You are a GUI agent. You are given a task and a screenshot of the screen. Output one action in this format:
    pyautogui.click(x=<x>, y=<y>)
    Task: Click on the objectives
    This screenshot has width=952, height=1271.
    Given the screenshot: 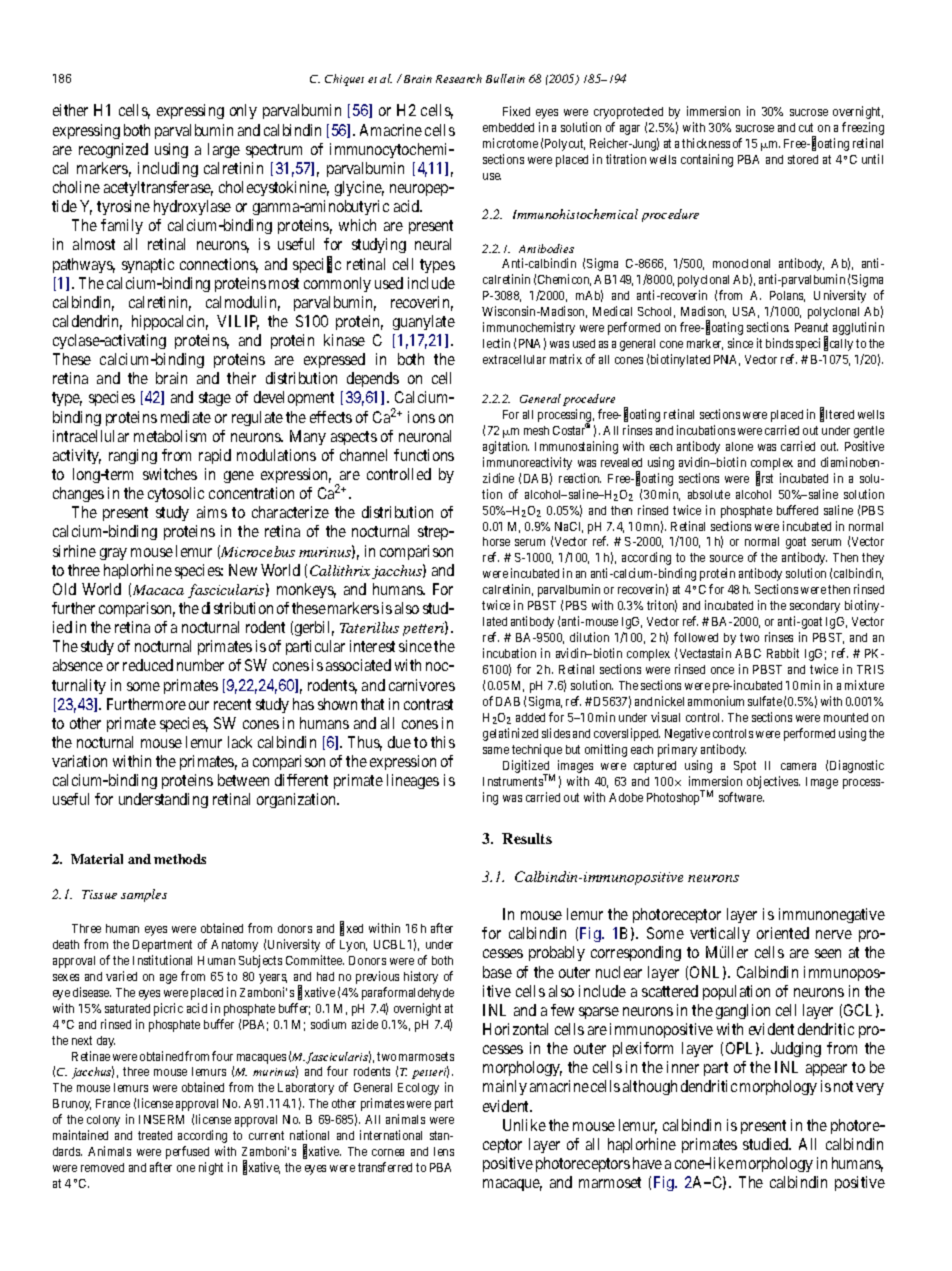 What is the action you would take?
    pyautogui.click(x=773, y=782)
